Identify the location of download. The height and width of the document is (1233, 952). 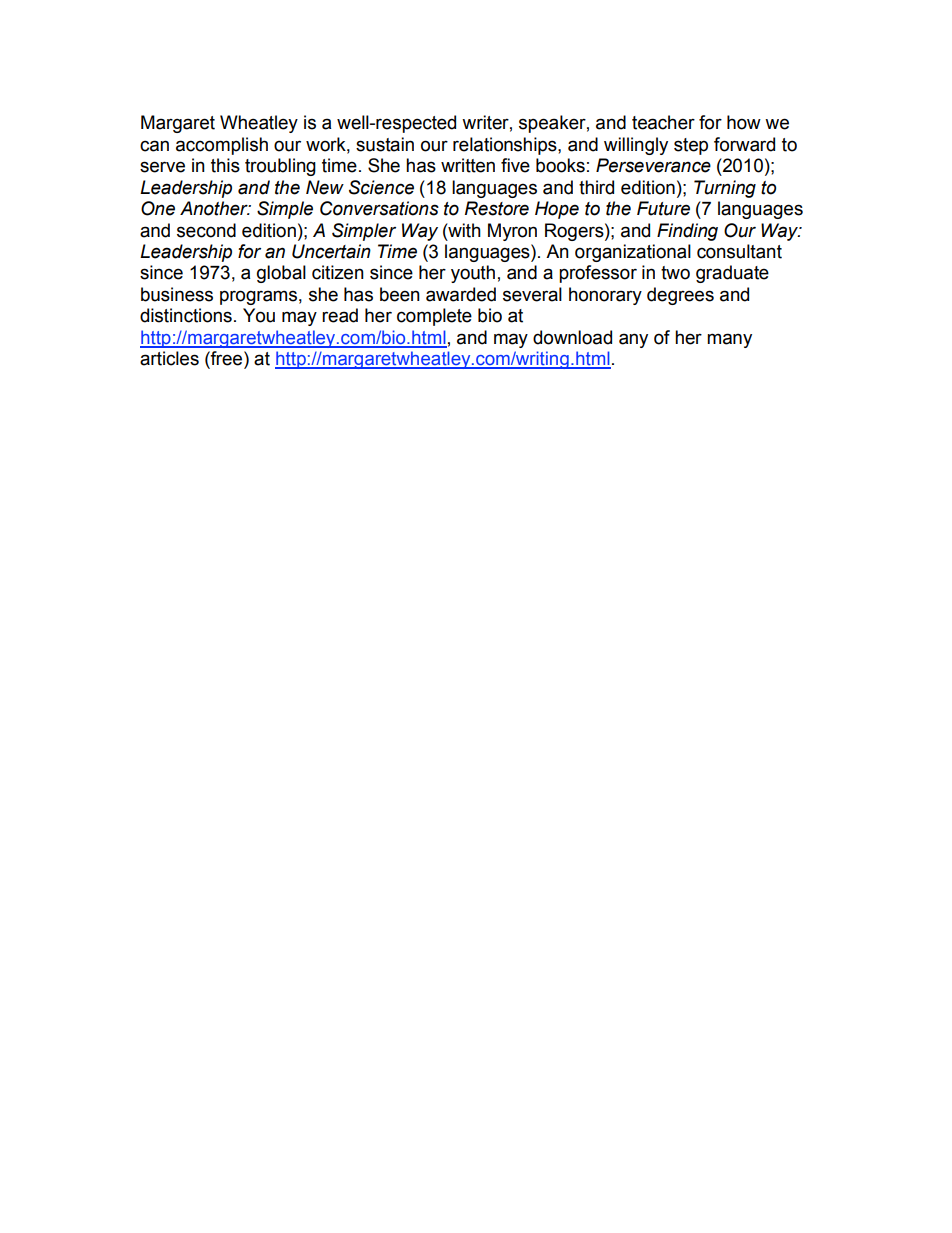
(572, 337).
